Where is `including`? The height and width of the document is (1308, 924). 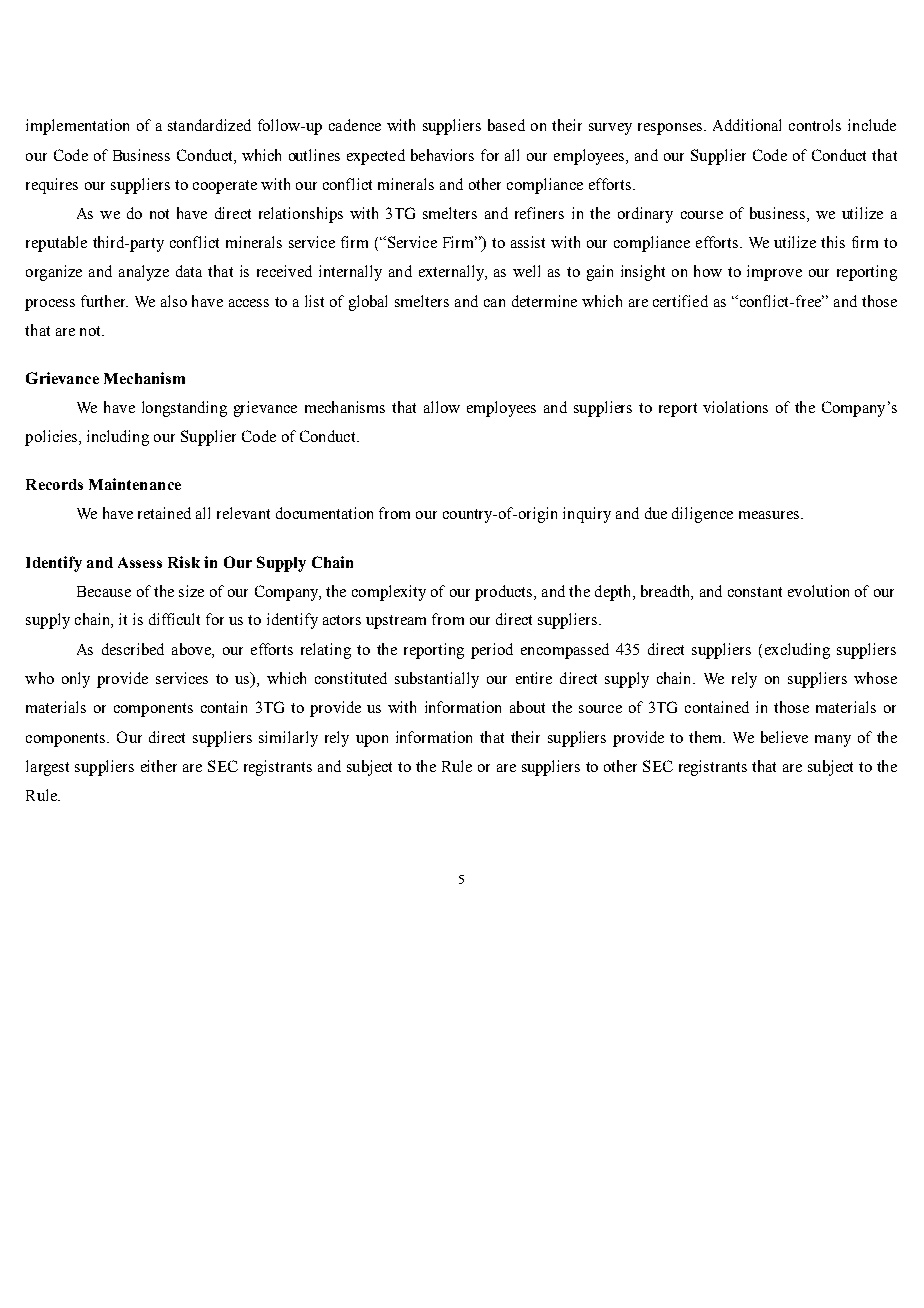
including is located at coordinates (118, 438).
